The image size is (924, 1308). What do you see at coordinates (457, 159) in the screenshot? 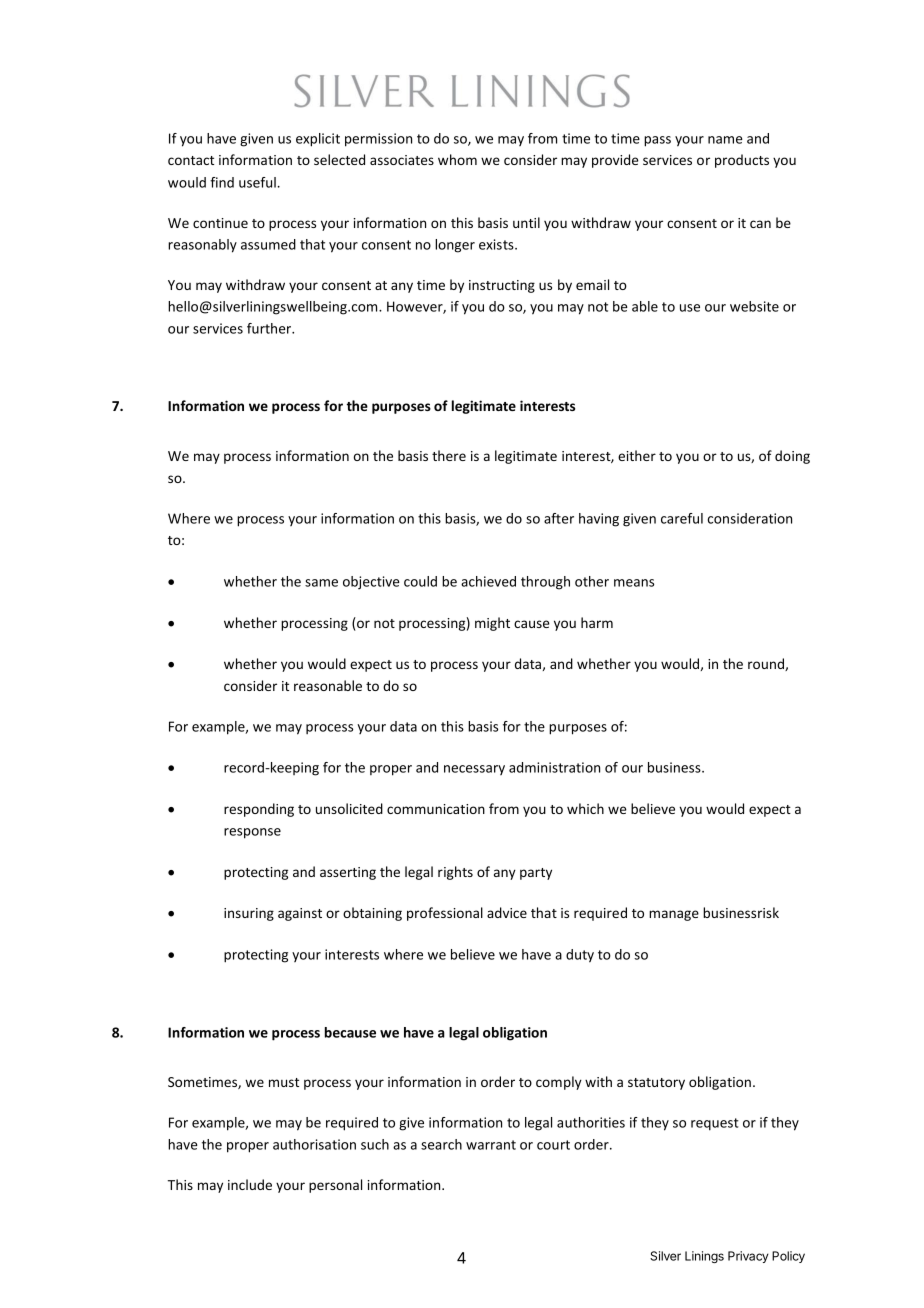
I see `whom` at bounding box center [457, 159].
